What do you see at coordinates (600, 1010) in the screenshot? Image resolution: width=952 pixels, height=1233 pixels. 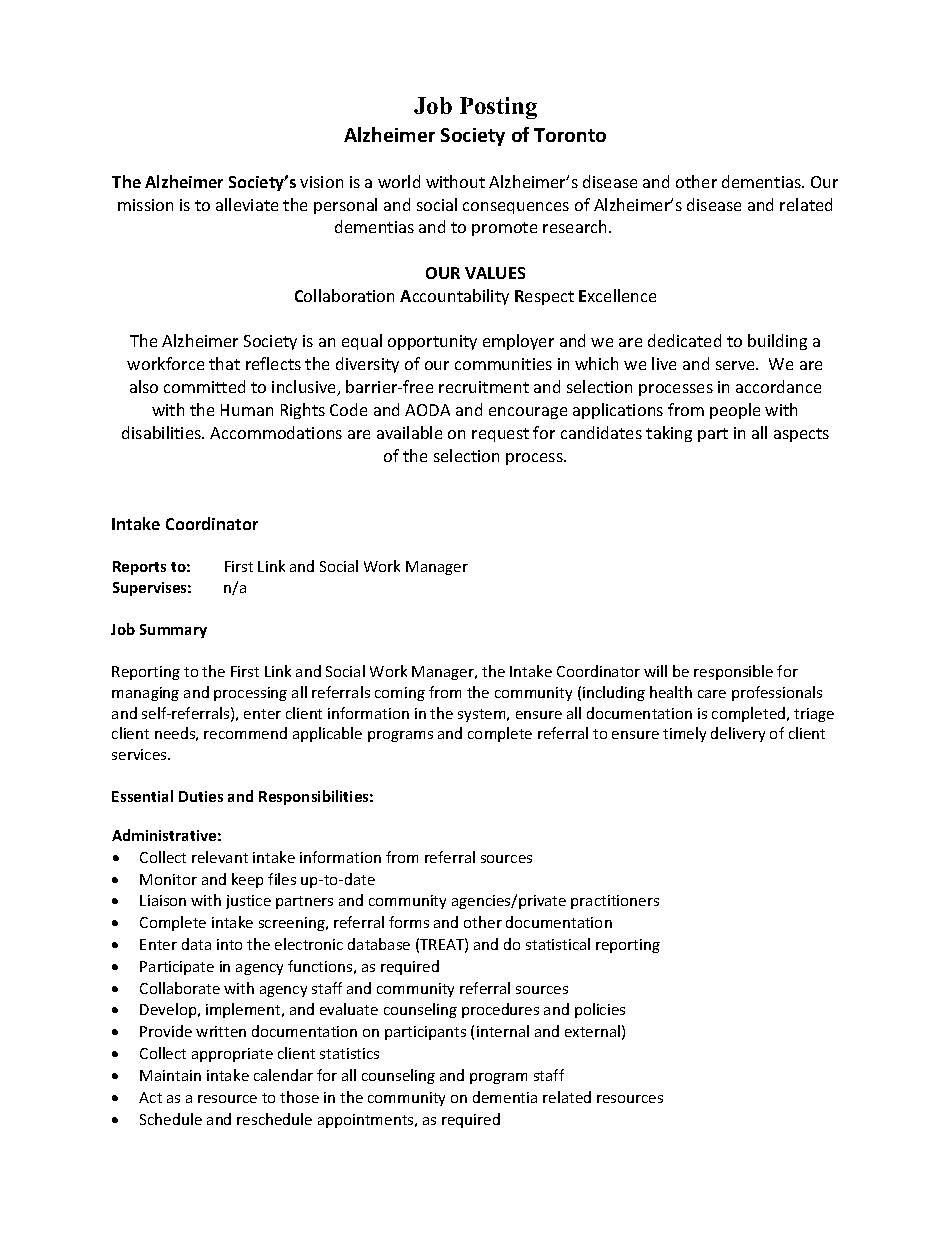 I see `policies` at bounding box center [600, 1010].
